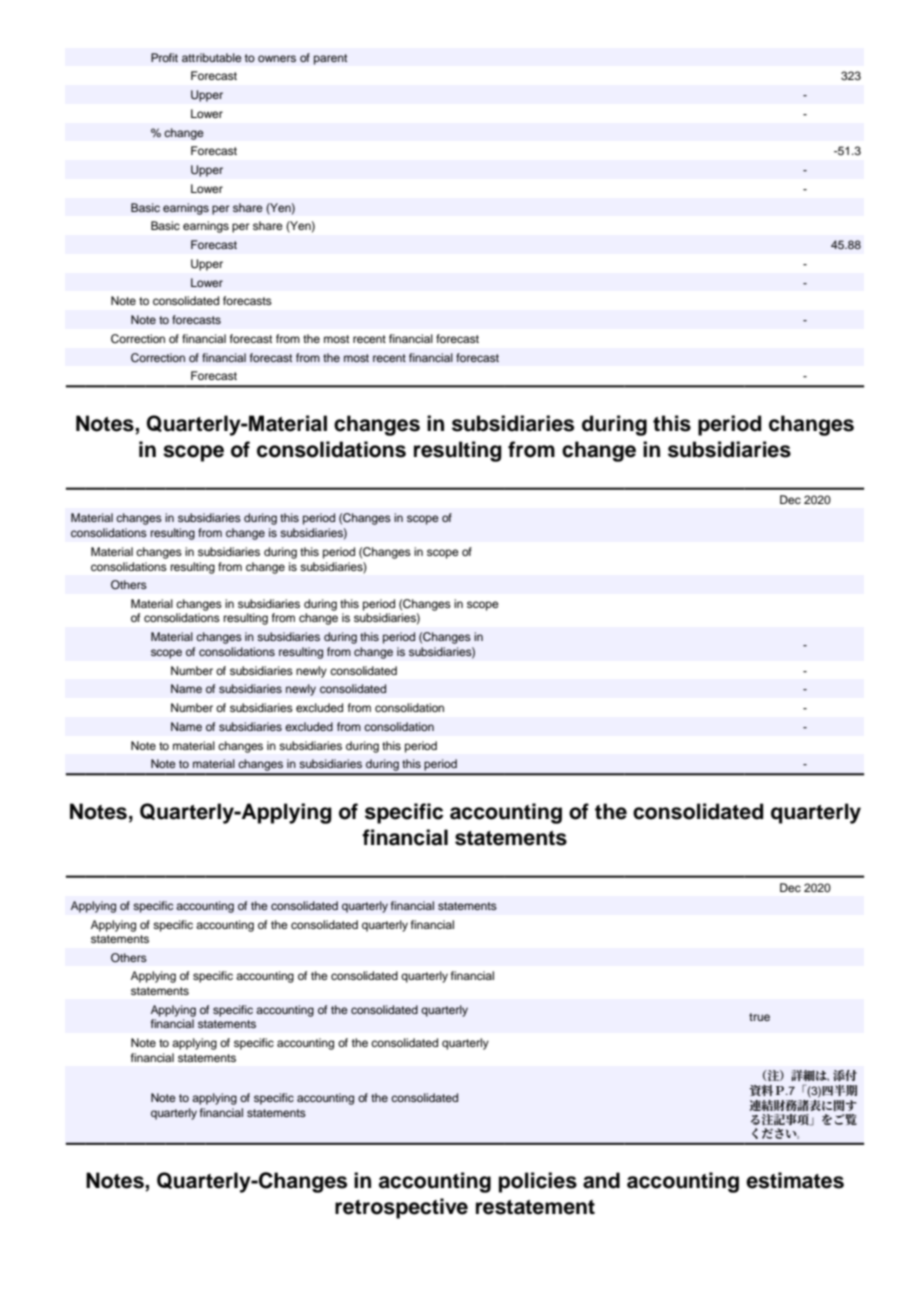 Image resolution: width=924 pixels, height=1308 pixels. I want to click on estimates, so click(795, 1180).
